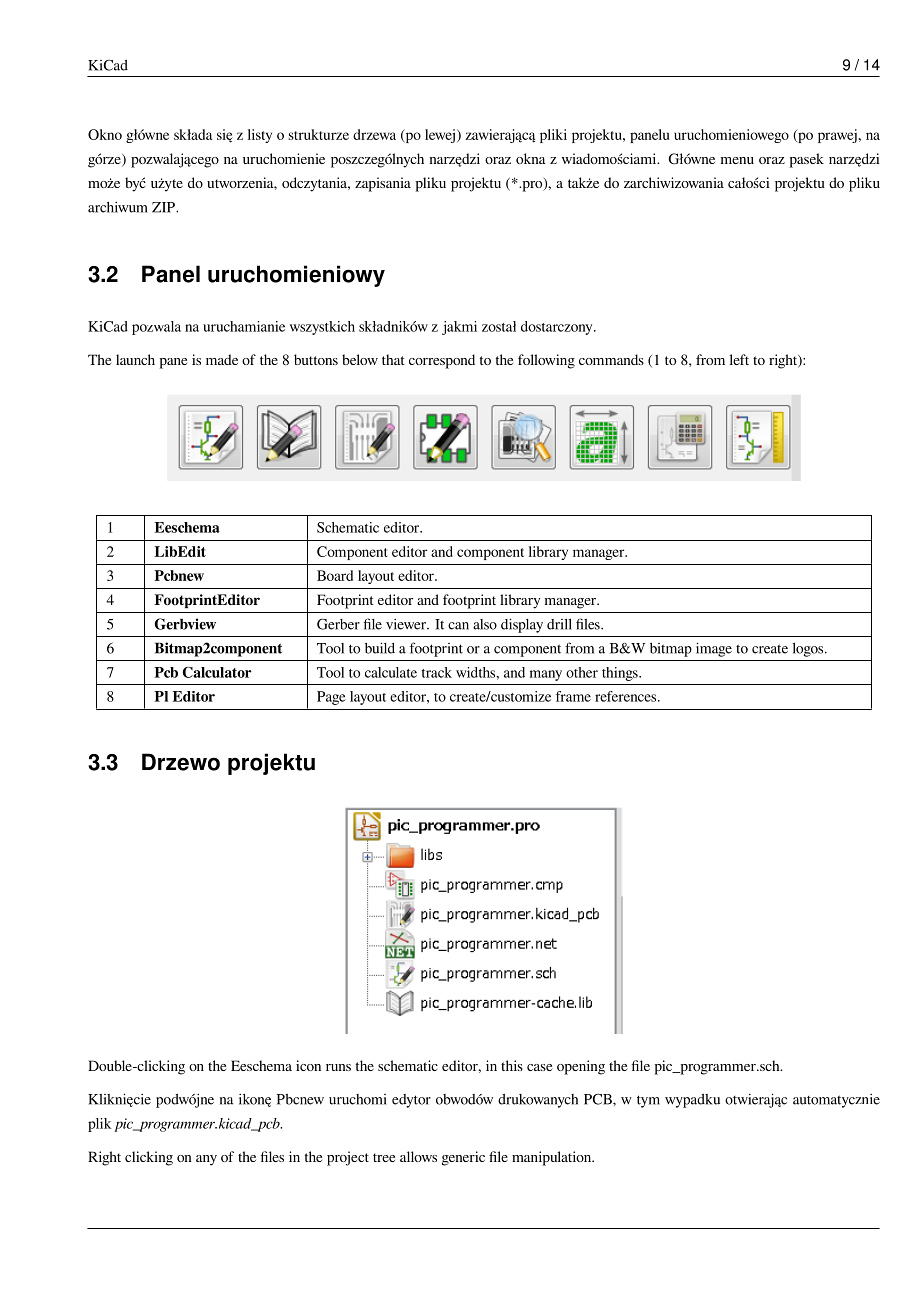  What do you see at coordinates (737, 160) in the document?
I see `menu` at bounding box center [737, 160].
